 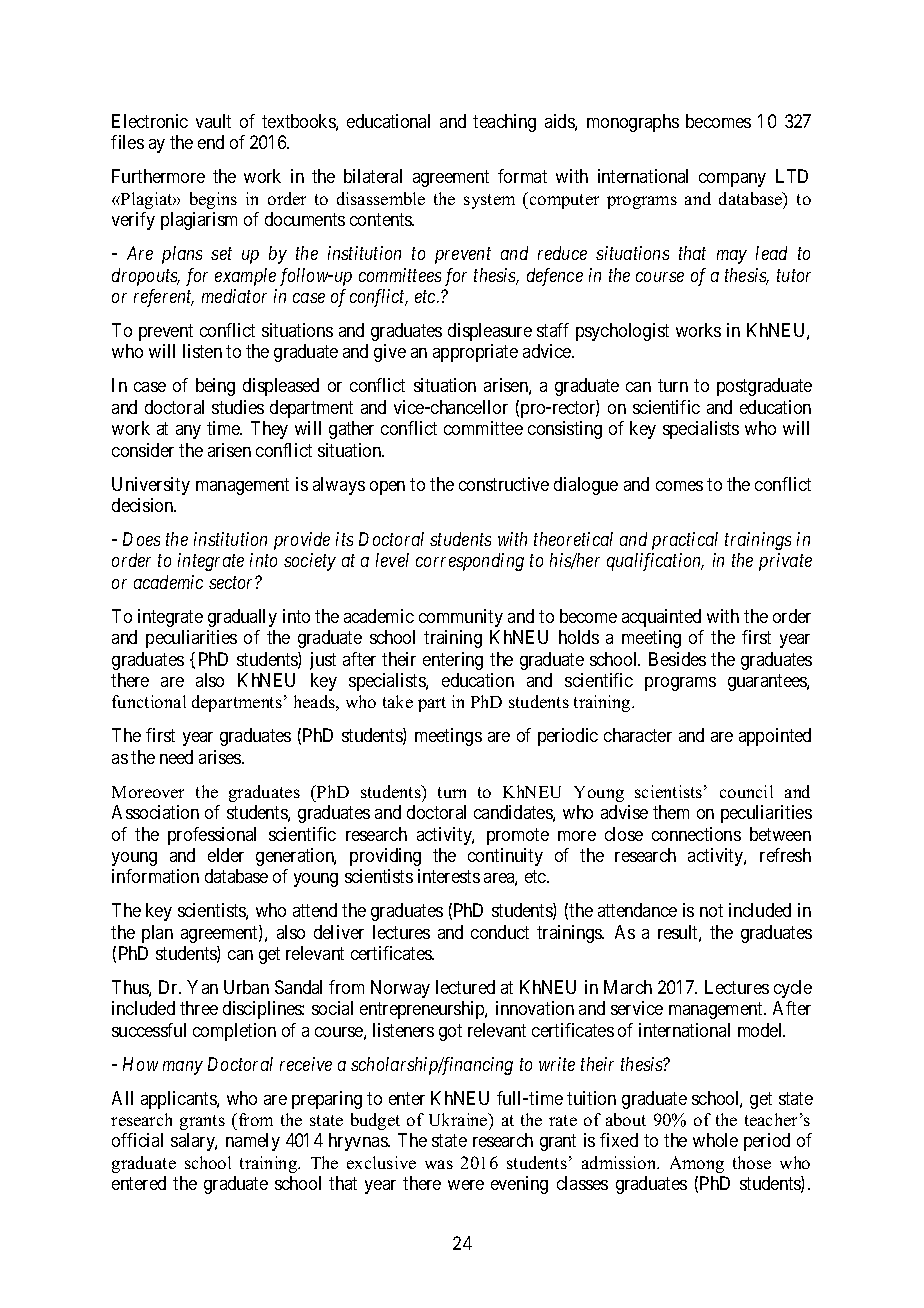 I want to click on arises, so click(x=221, y=757).
